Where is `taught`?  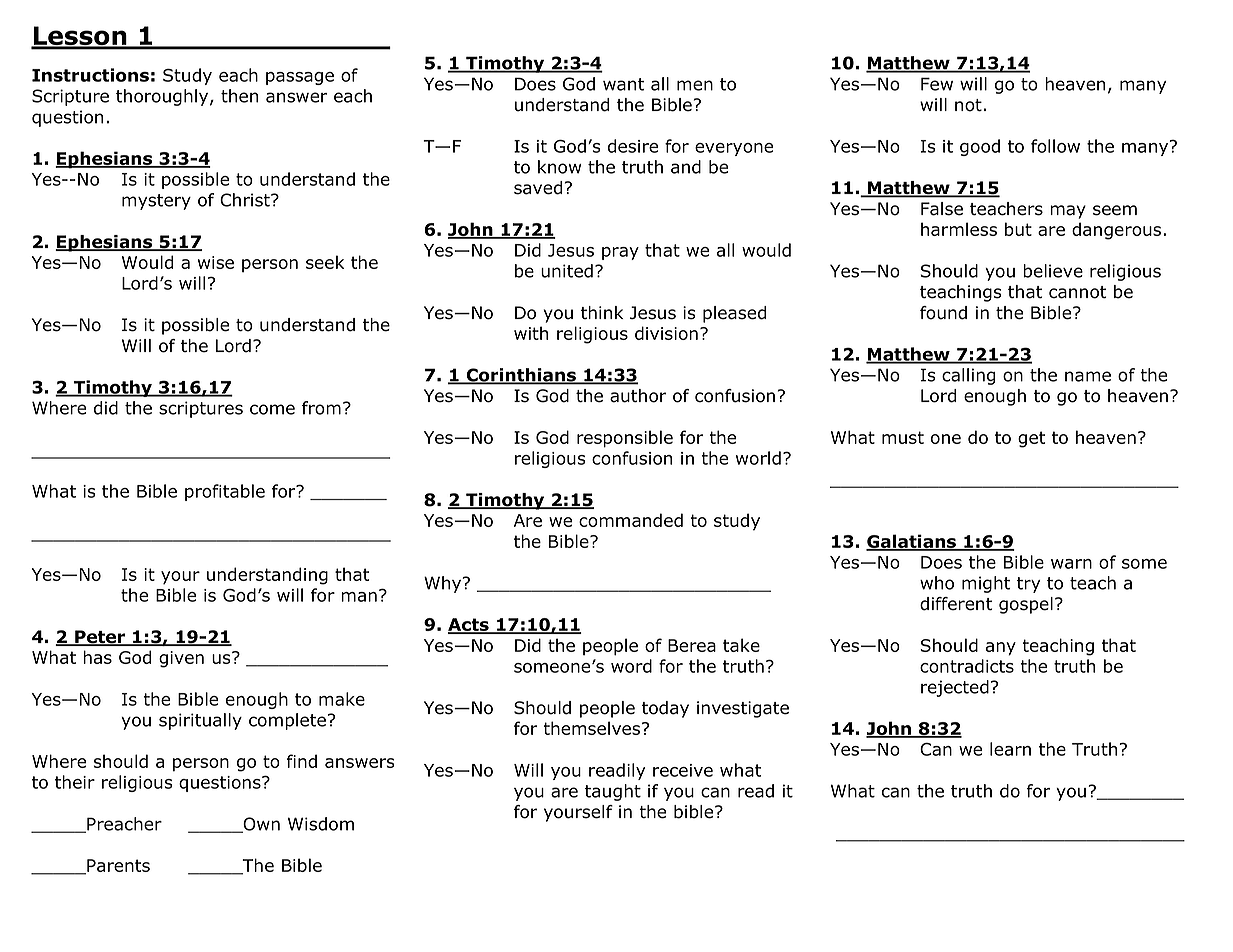
taught is located at coordinates (613, 792).
